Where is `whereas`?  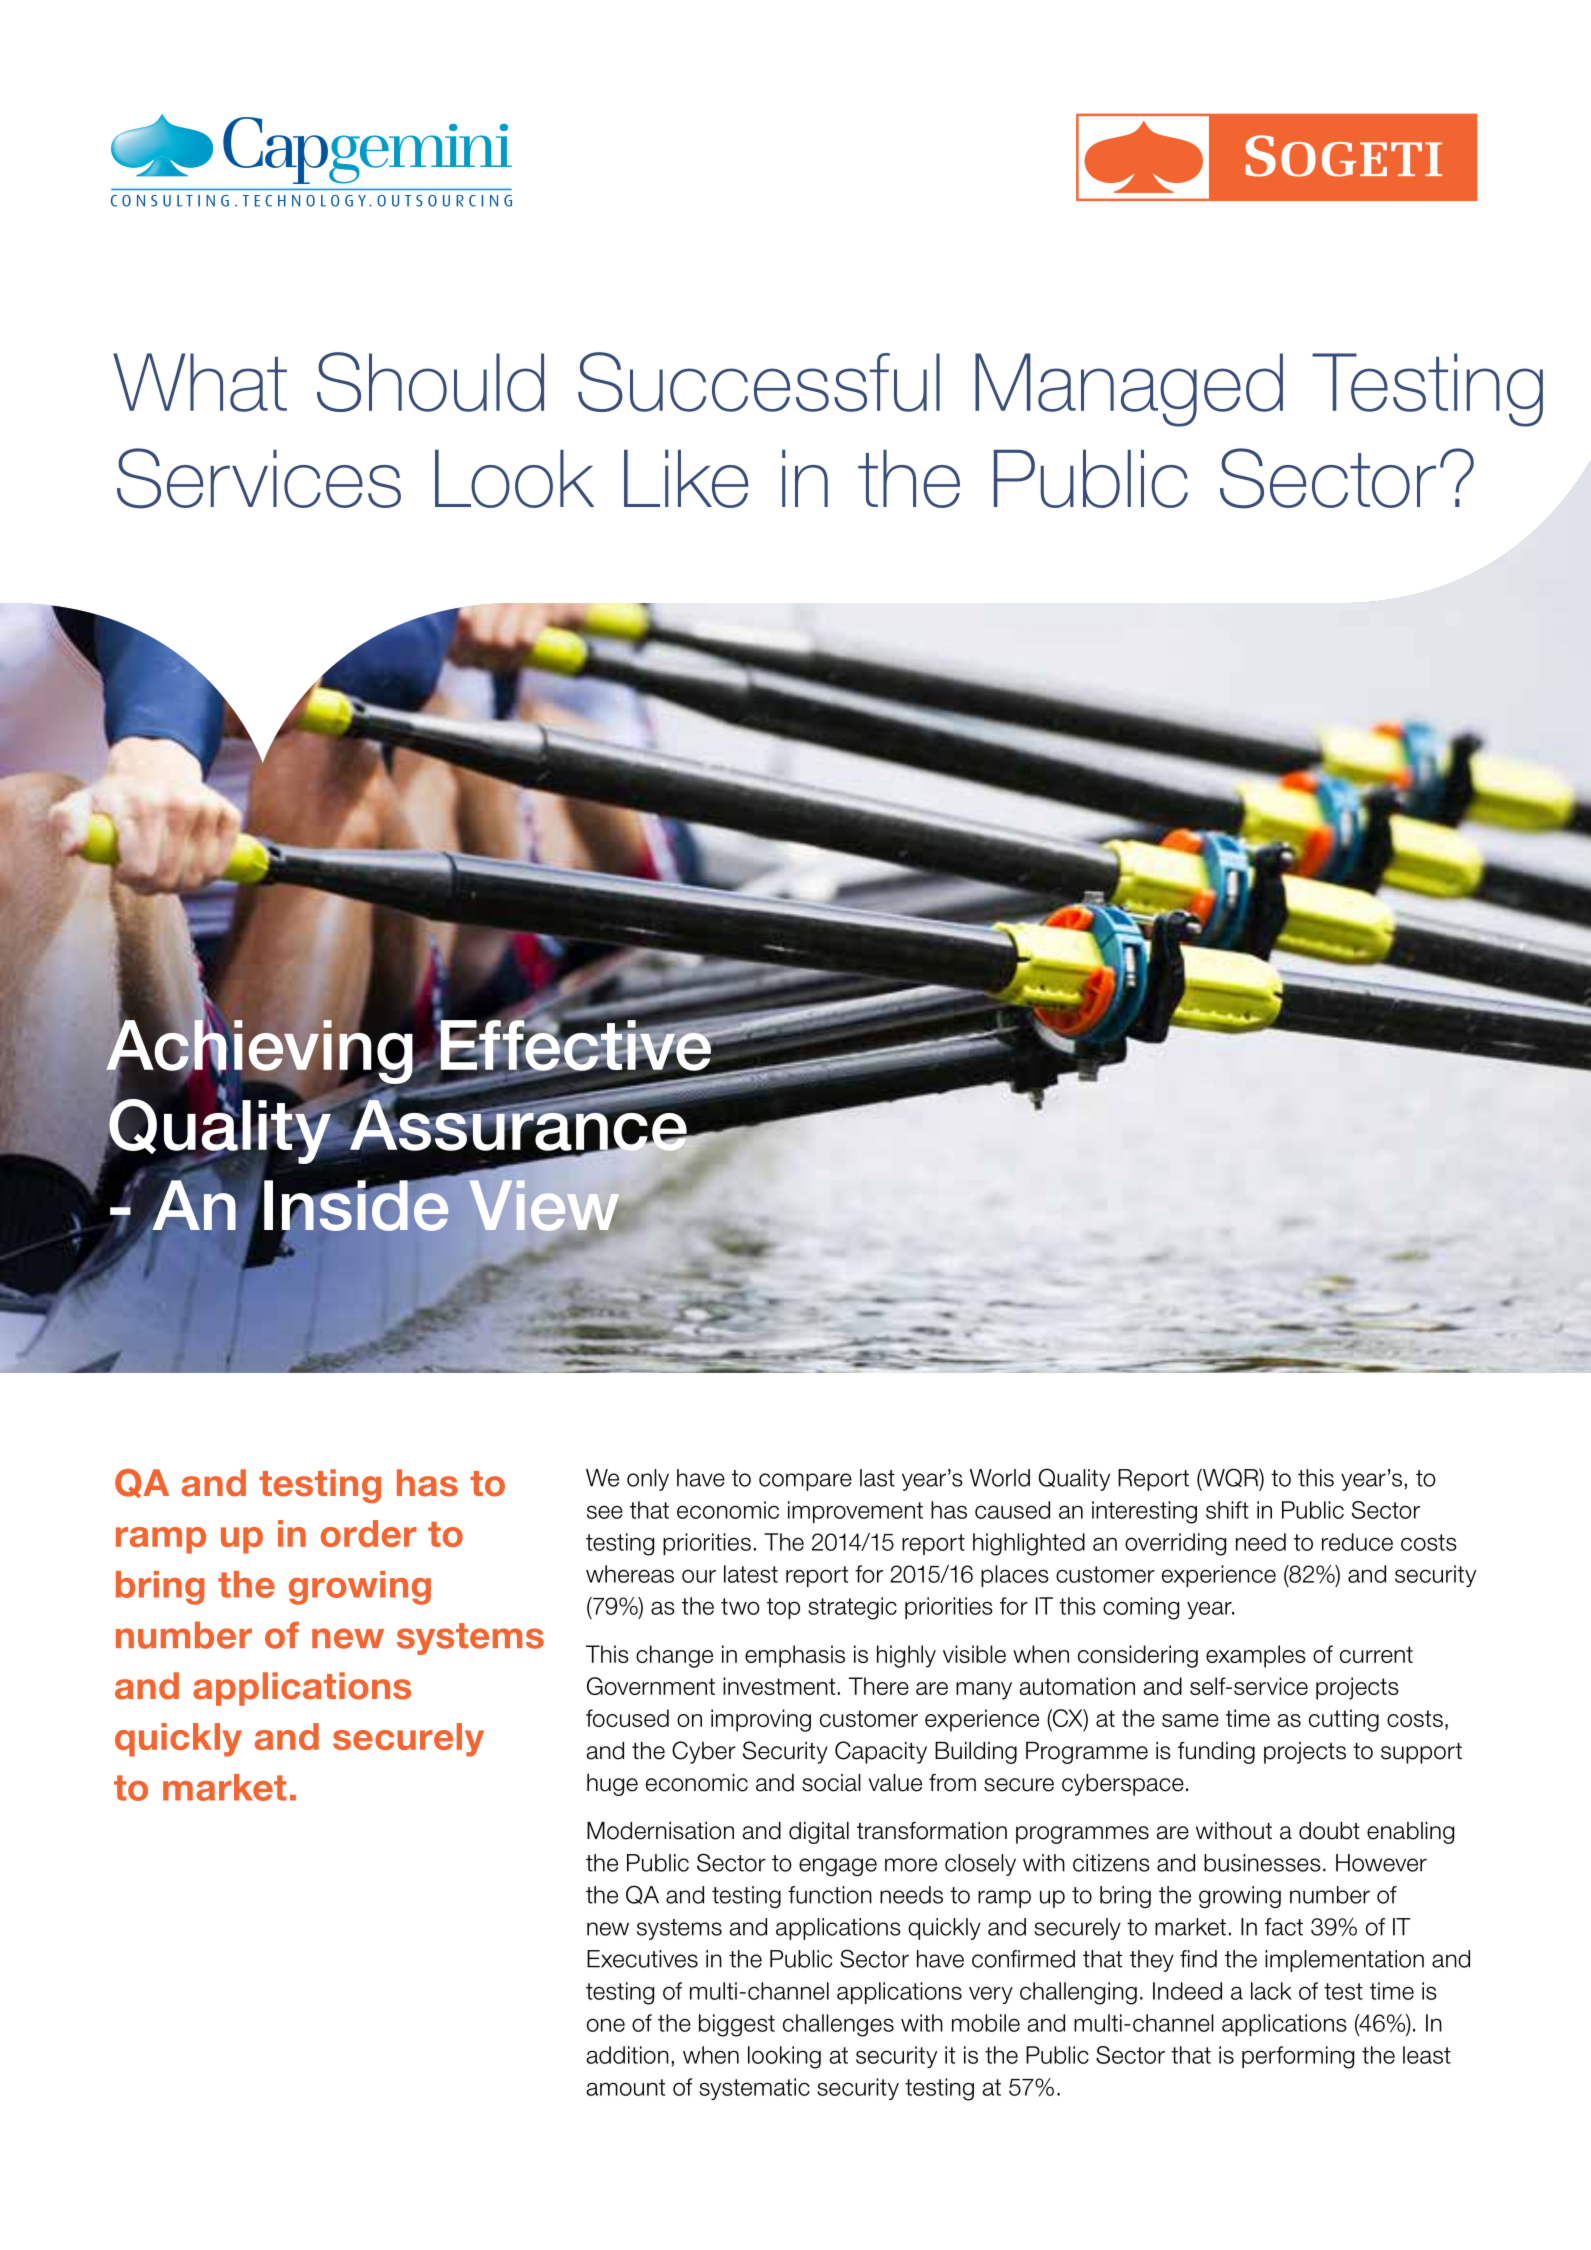
whereas is located at coordinates (630, 1574).
